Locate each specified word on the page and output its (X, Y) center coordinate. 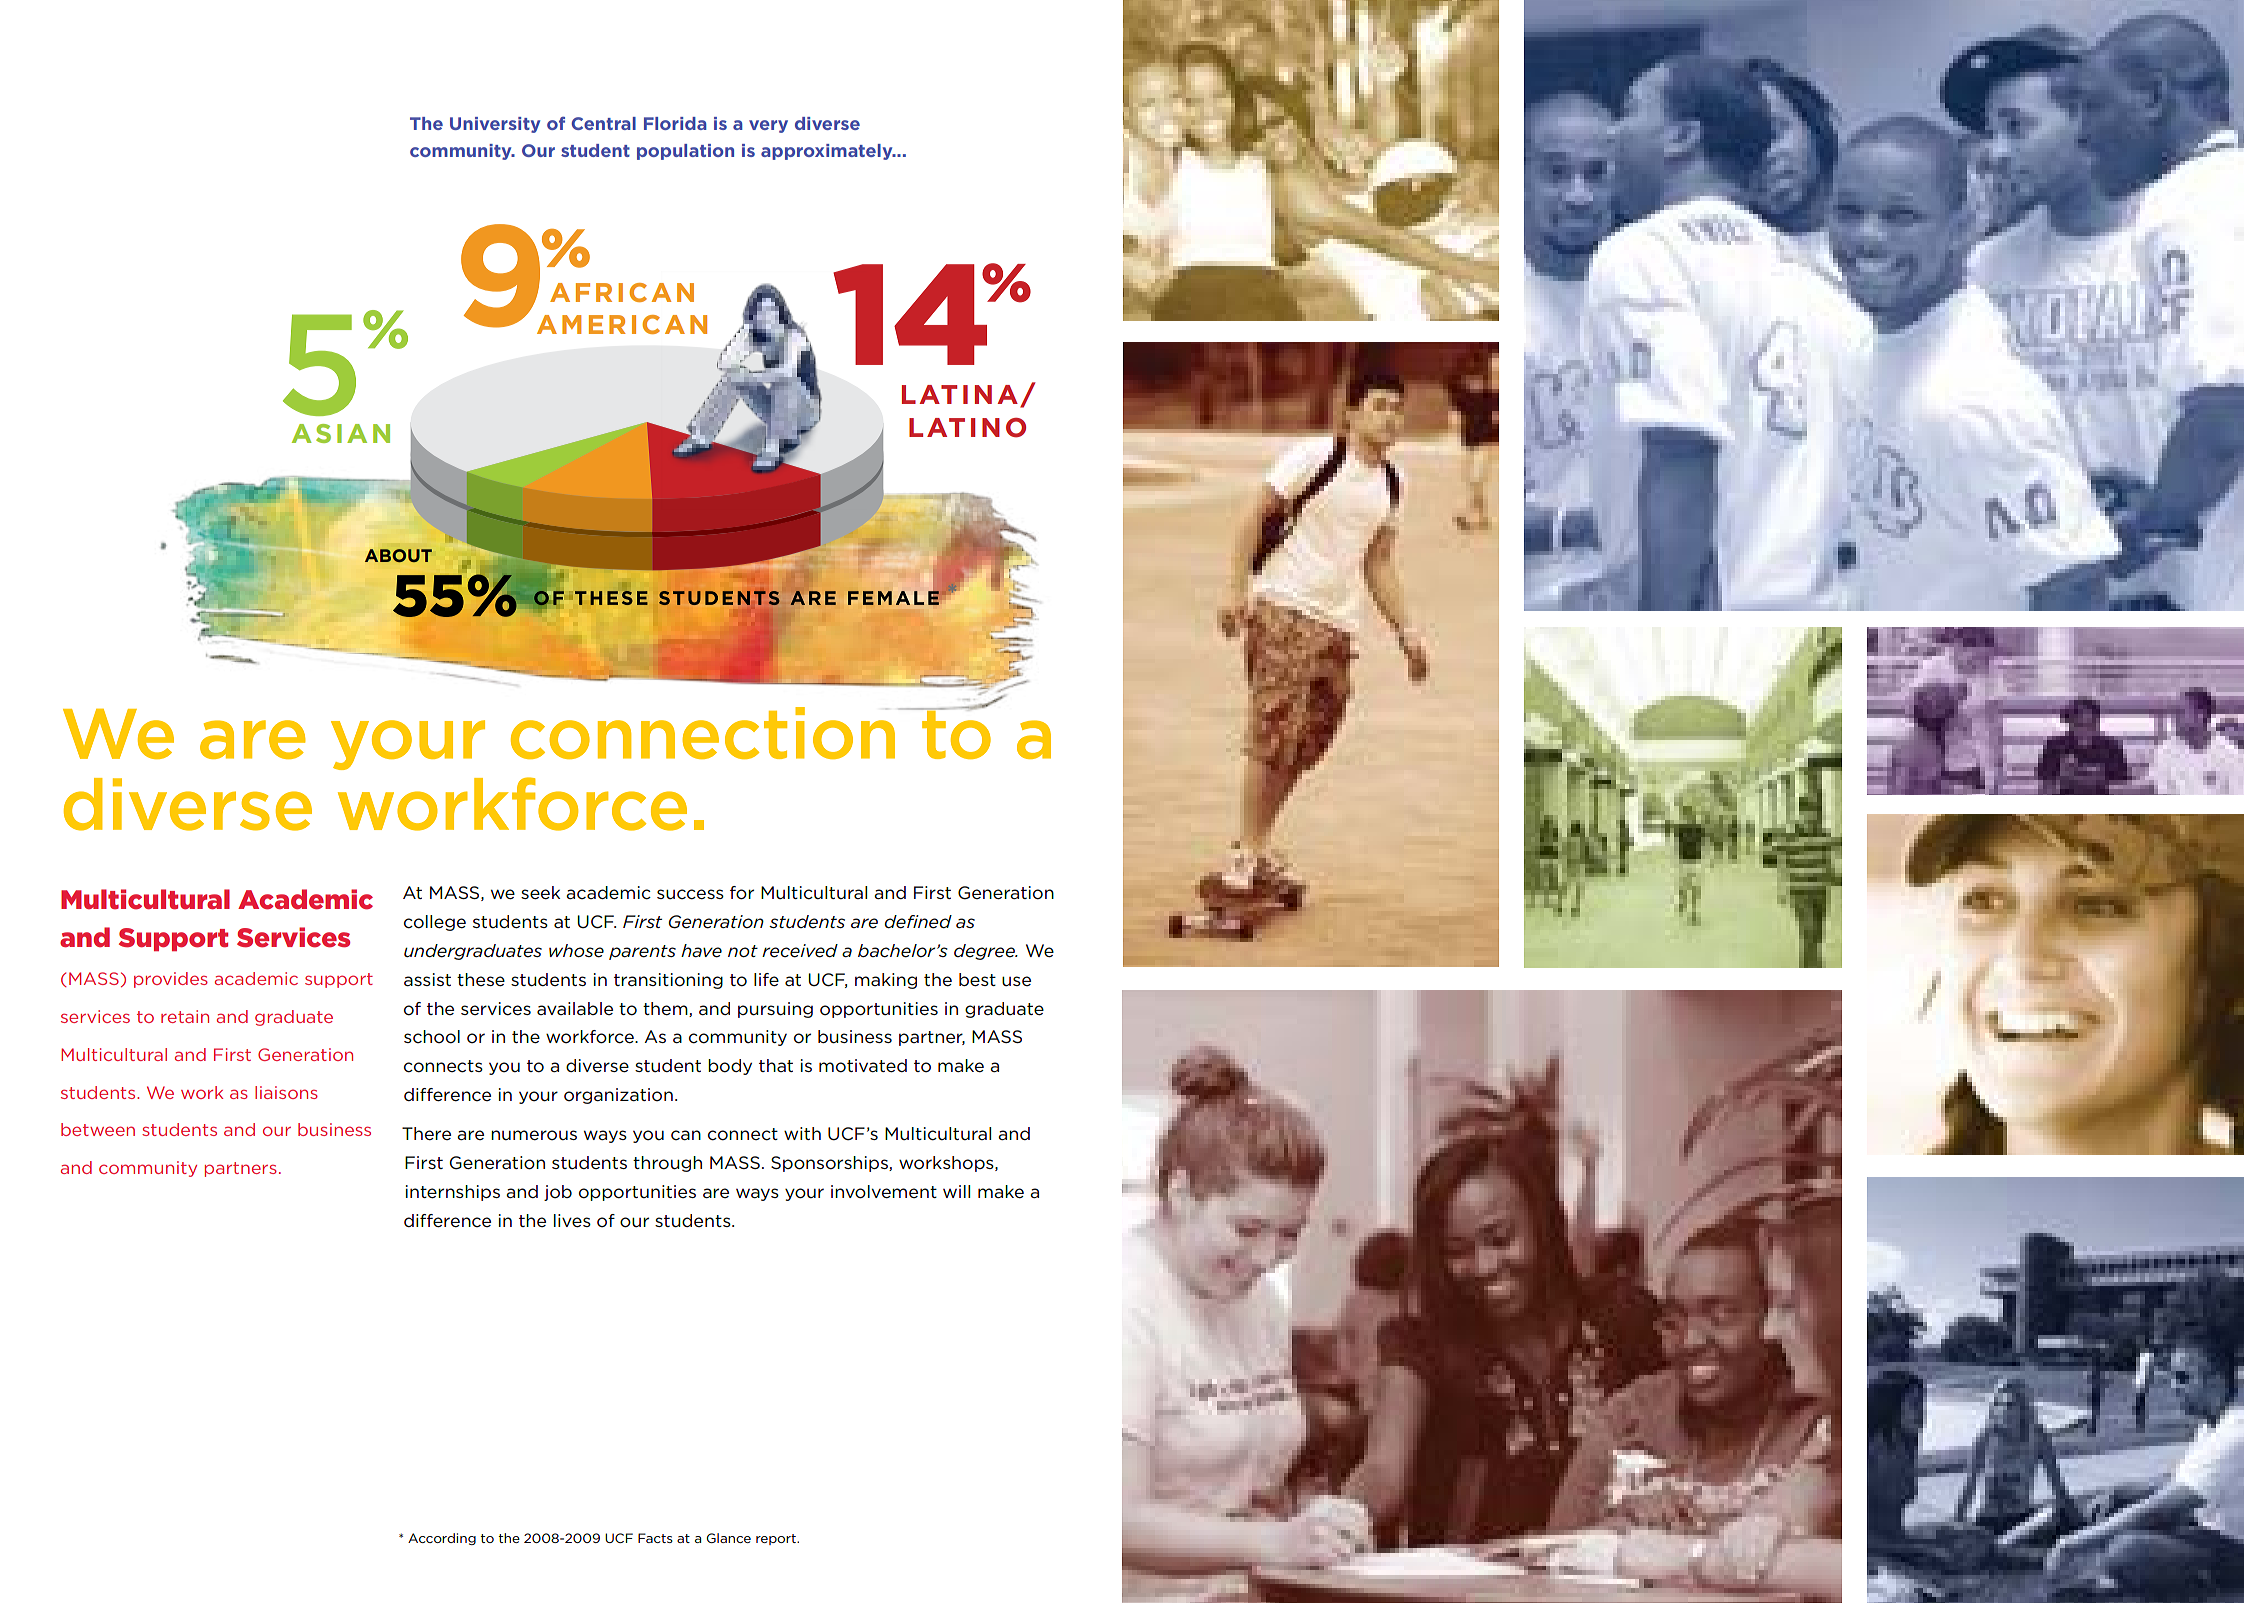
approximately (828, 152)
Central (603, 123)
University (495, 125)
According (442, 1539)
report (777, 1539)
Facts (655, 1538)
